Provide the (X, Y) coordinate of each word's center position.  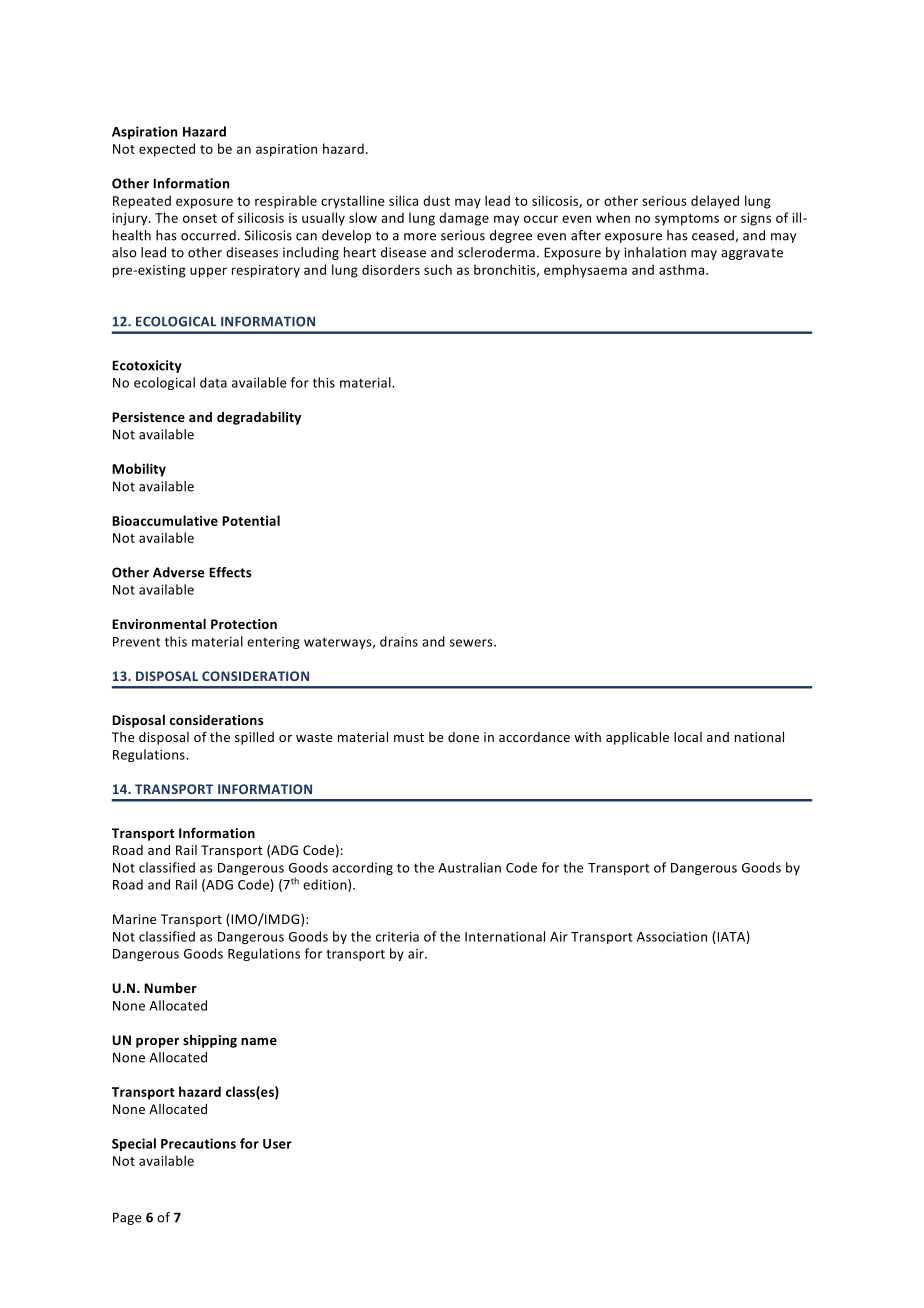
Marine (134, 919)
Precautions (198, 1143)
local (688, 737)
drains (399, 641)
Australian (469, 867)
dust (436, 200)
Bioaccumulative (165, 520)
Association (672, 937)
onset (200, 218)
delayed (715, 202)
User (277, 1144)
